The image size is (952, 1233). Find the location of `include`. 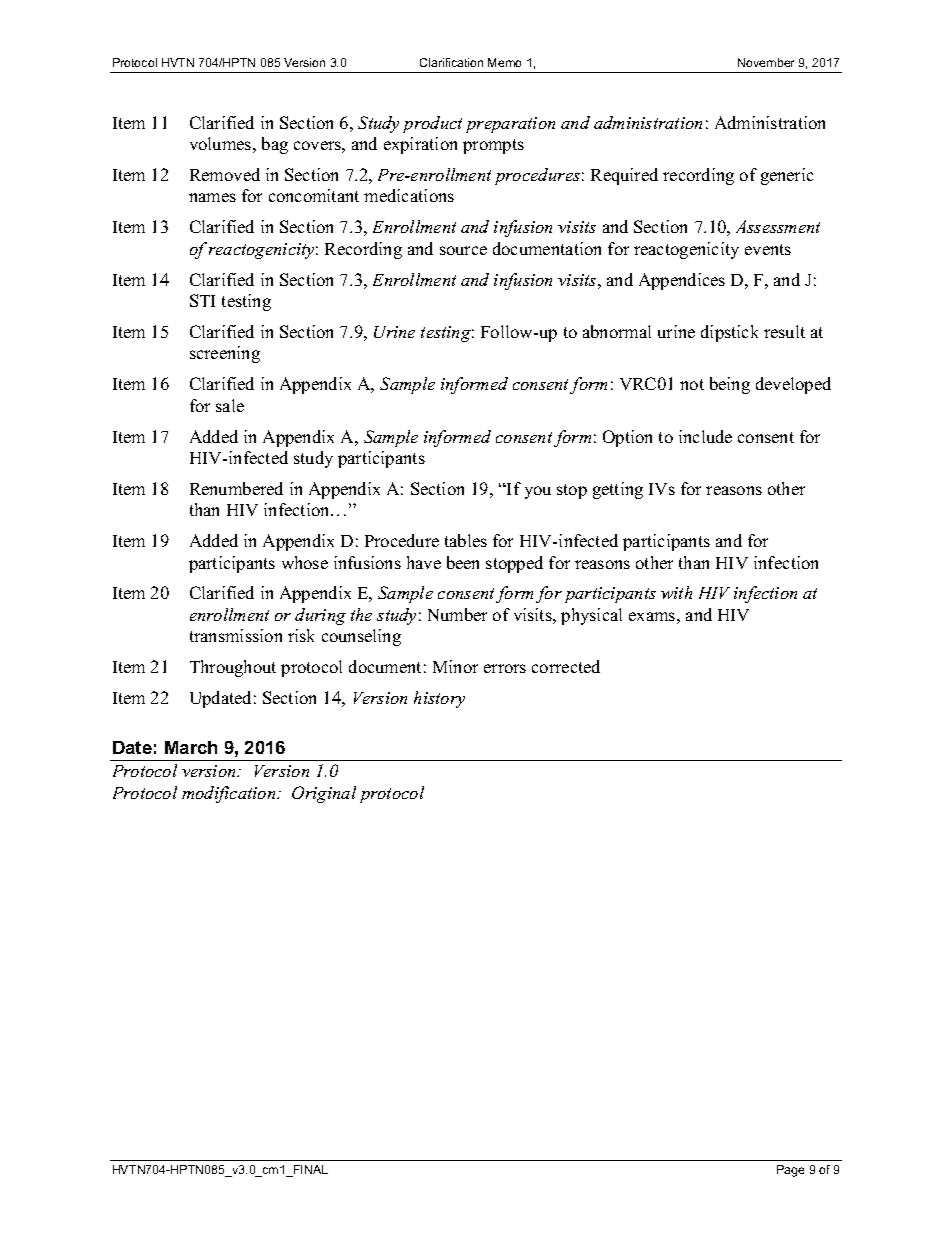

include is located at coordinates (705, 436).
